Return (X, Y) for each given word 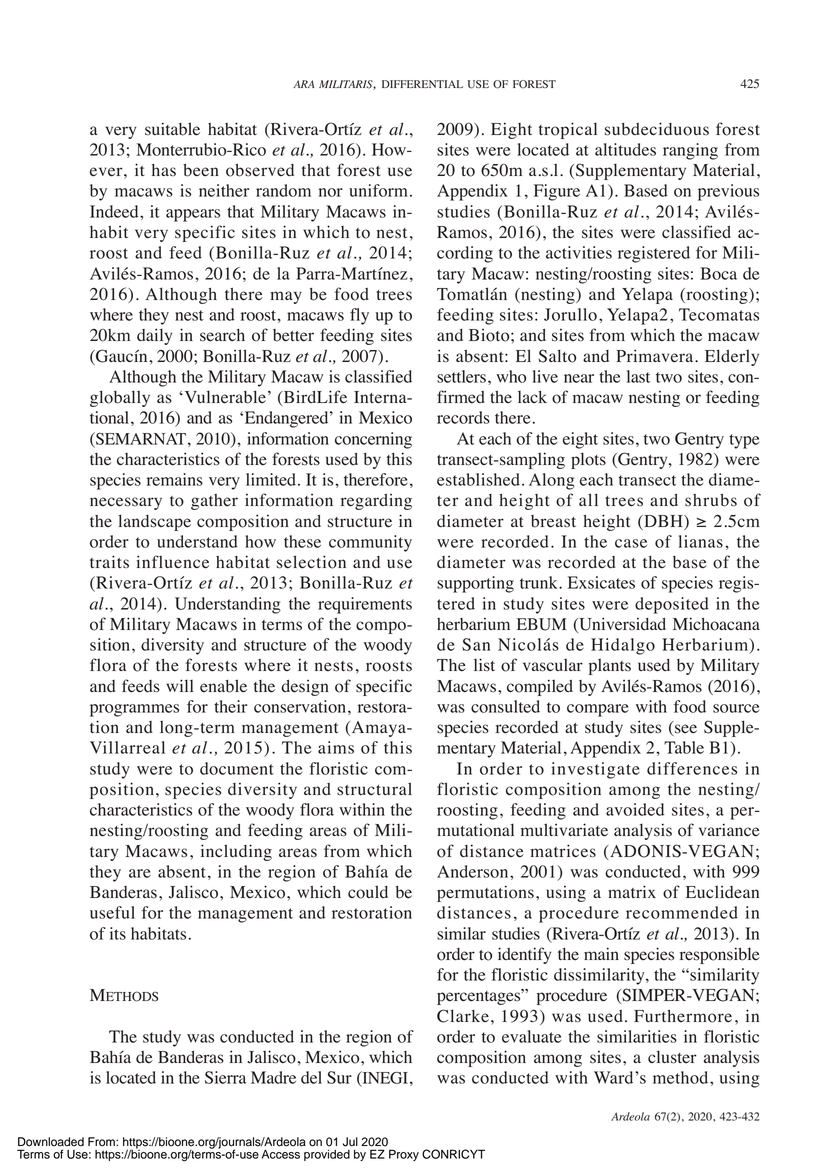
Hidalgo (623, 646)
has (164, 170)
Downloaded (51, 1142)
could (368, 892)
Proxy (404, 1155)
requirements (365, 605)
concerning (373, 440)
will (180, 685)
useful (112, 912)
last (638, 376)
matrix (632, 891)
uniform (378, 190)
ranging (690, 151)
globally (120, 398)
